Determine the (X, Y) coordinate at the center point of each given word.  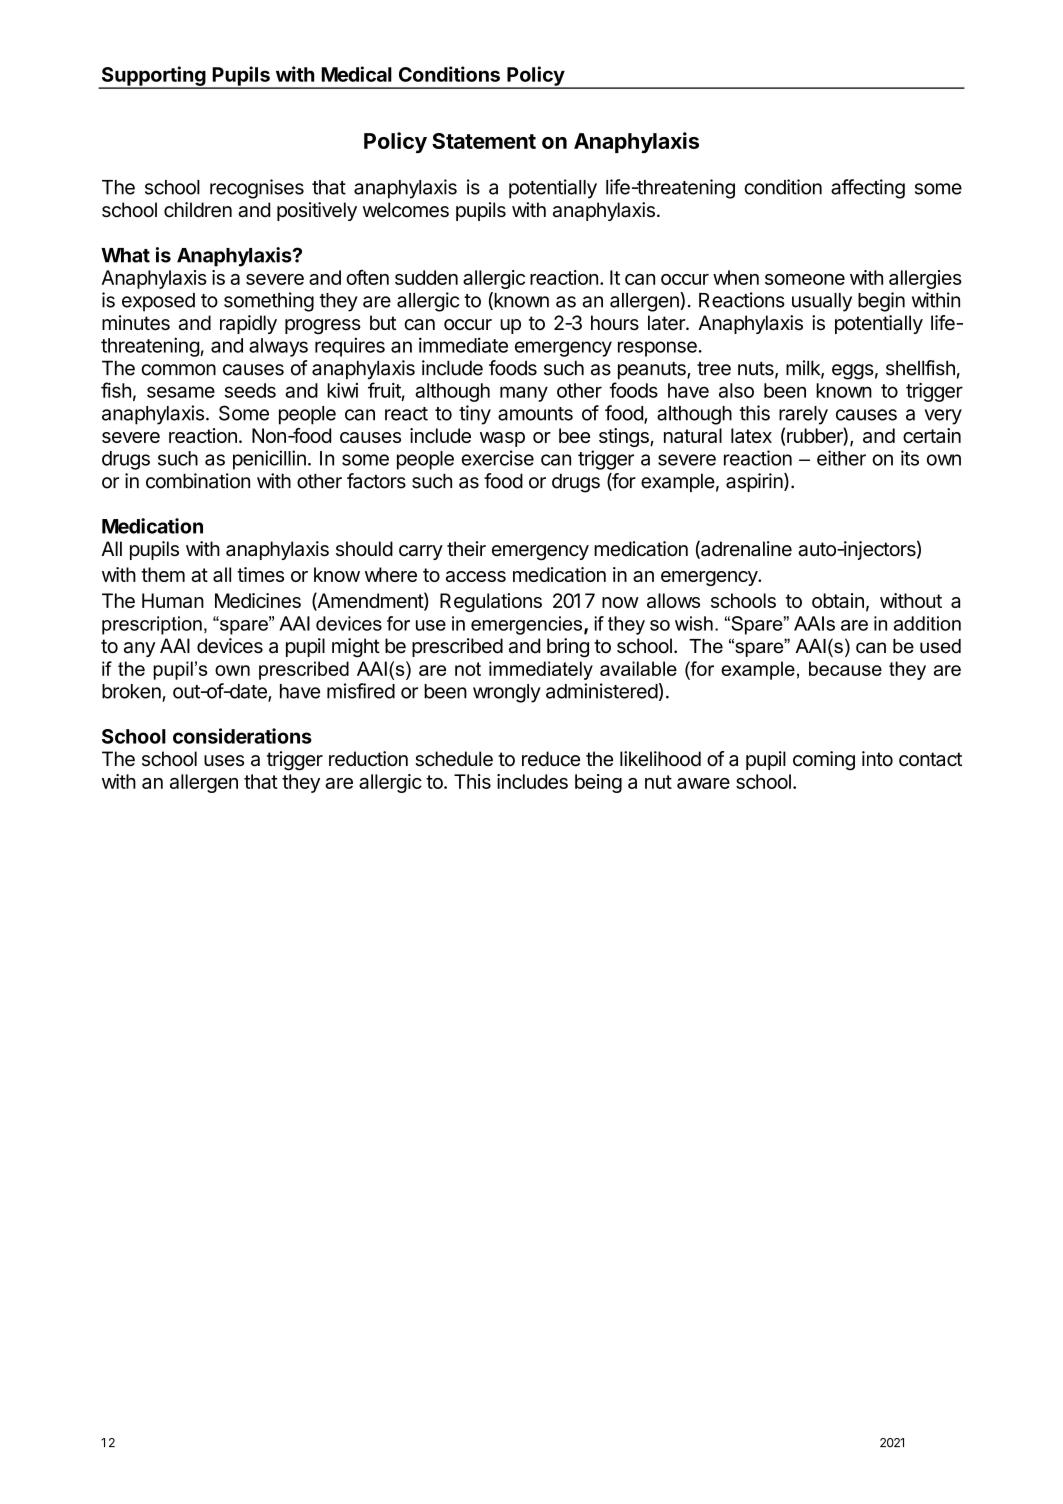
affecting (868, 189)
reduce (551, 759)
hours (615, 323)
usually (822, 302)
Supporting (153, 77)
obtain (838, 600)
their (466, 549)
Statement (484, 141)
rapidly (248, 324)
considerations (242, 736)
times (260, 574)
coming (824, 761)
